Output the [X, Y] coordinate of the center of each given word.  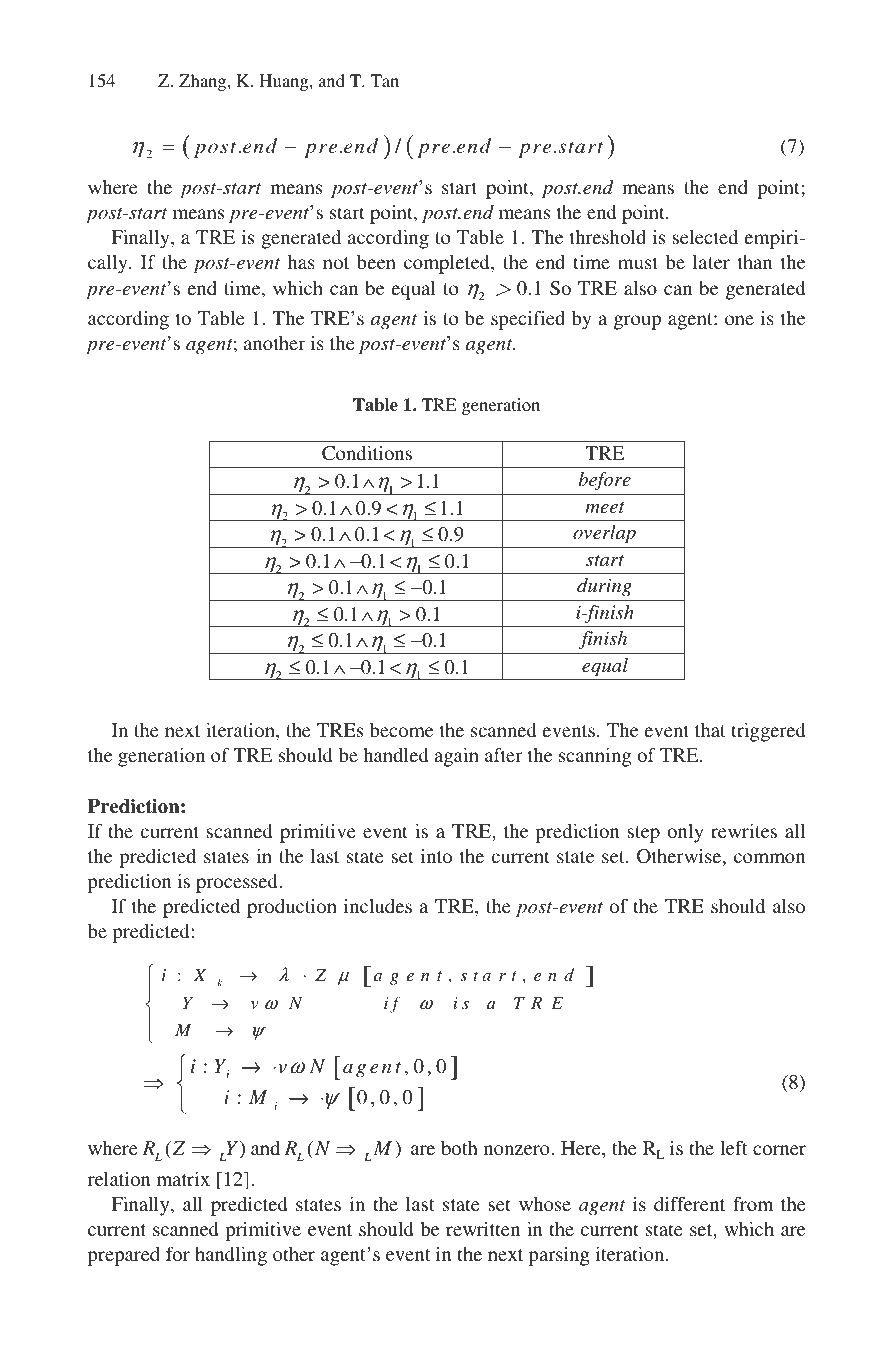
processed [238, 883]
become [401, 730]
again [457, 757]
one [739, 320]
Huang [285, 82]
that [710, 730]
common [770, 858]
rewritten [483, 1229]
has [301, 262]
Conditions [367, 453]
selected [705, 237]
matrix [183, 1179]
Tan [385, 80]
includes [378, 906]
